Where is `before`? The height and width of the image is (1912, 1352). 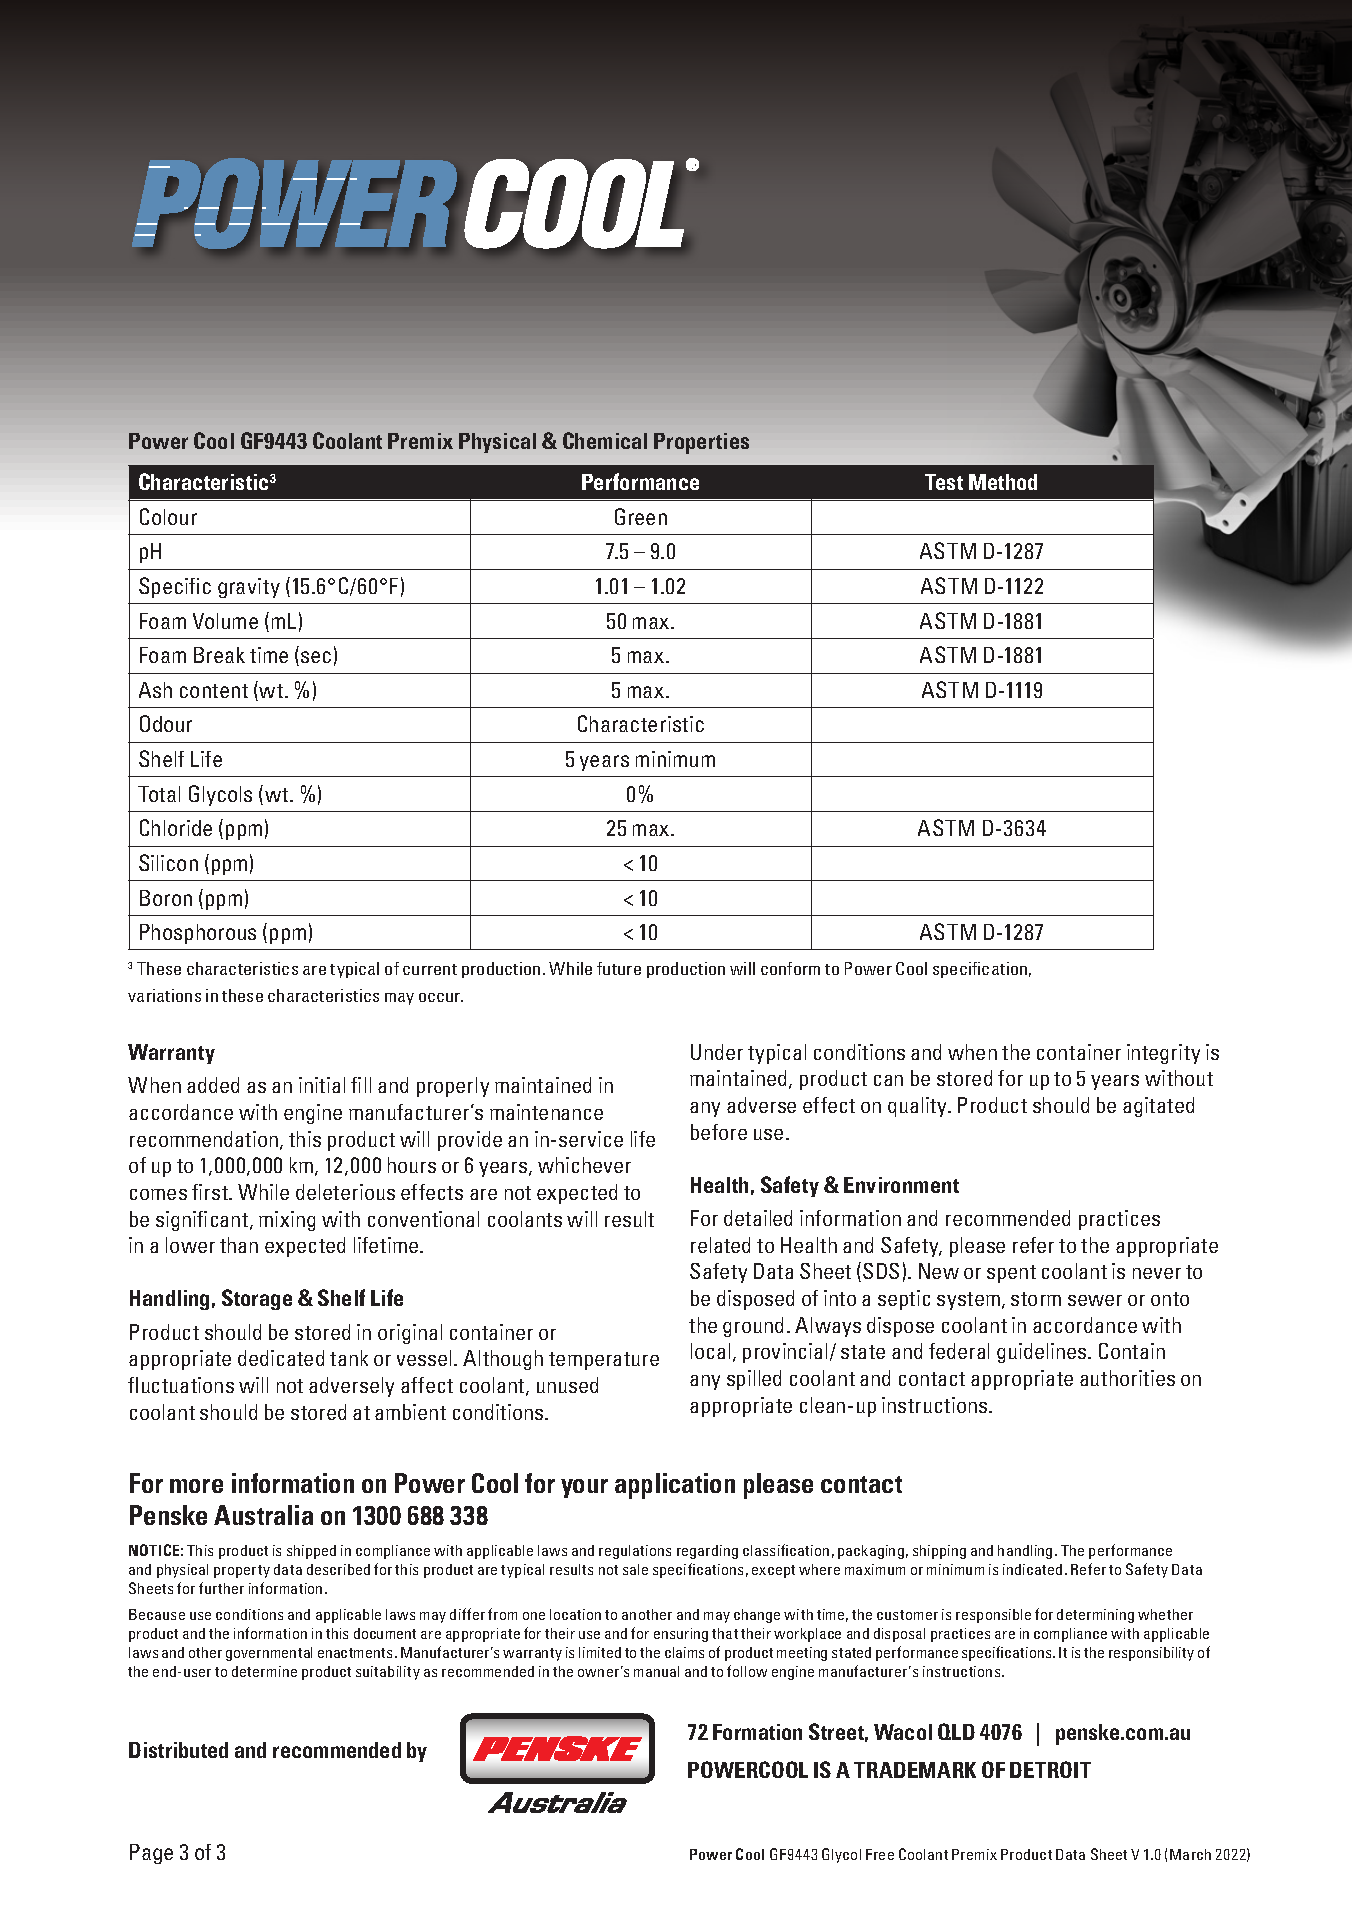 before is located at coordinates (719, 1132).
